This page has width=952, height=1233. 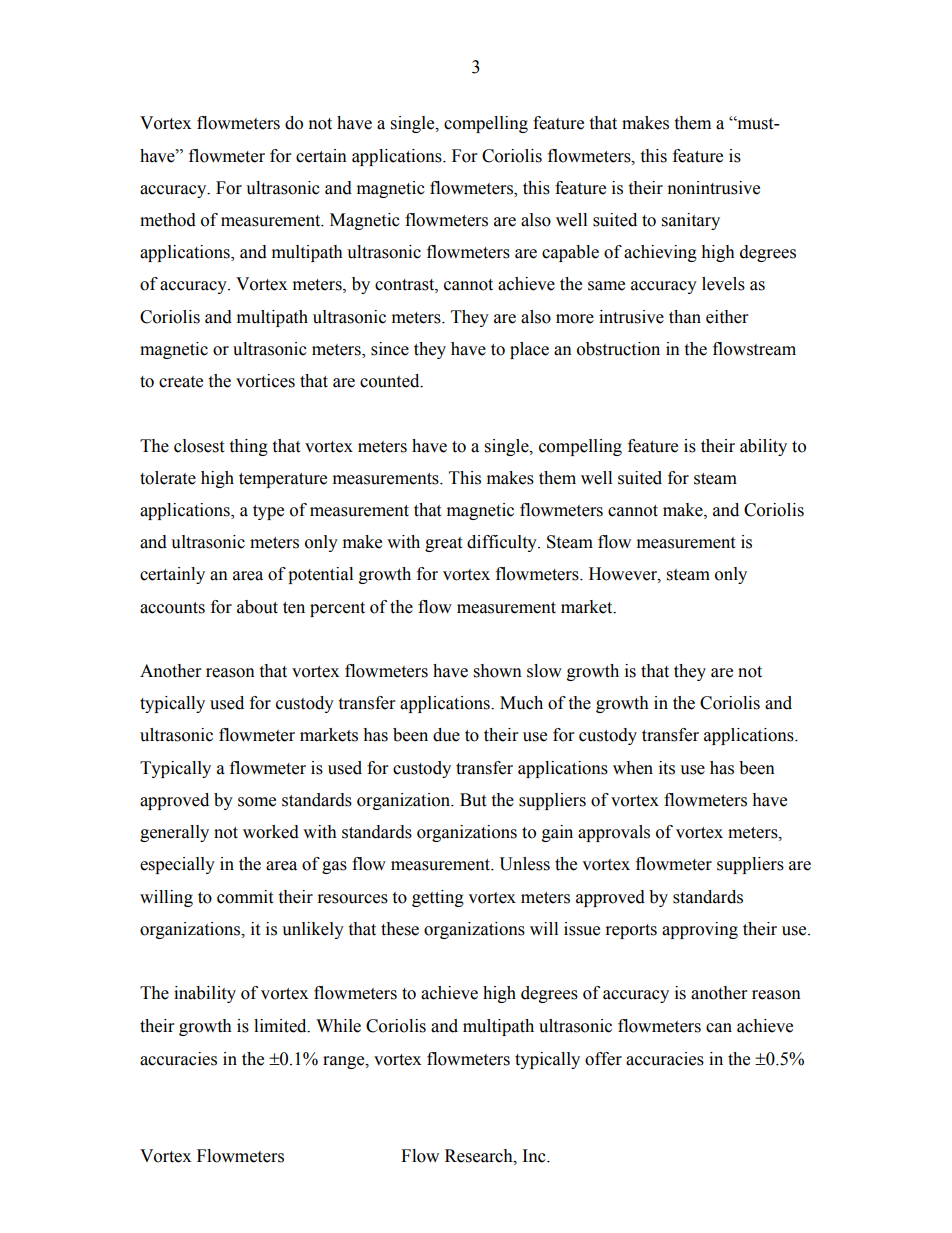 I want to click on But, so click(x=473, y=800).
